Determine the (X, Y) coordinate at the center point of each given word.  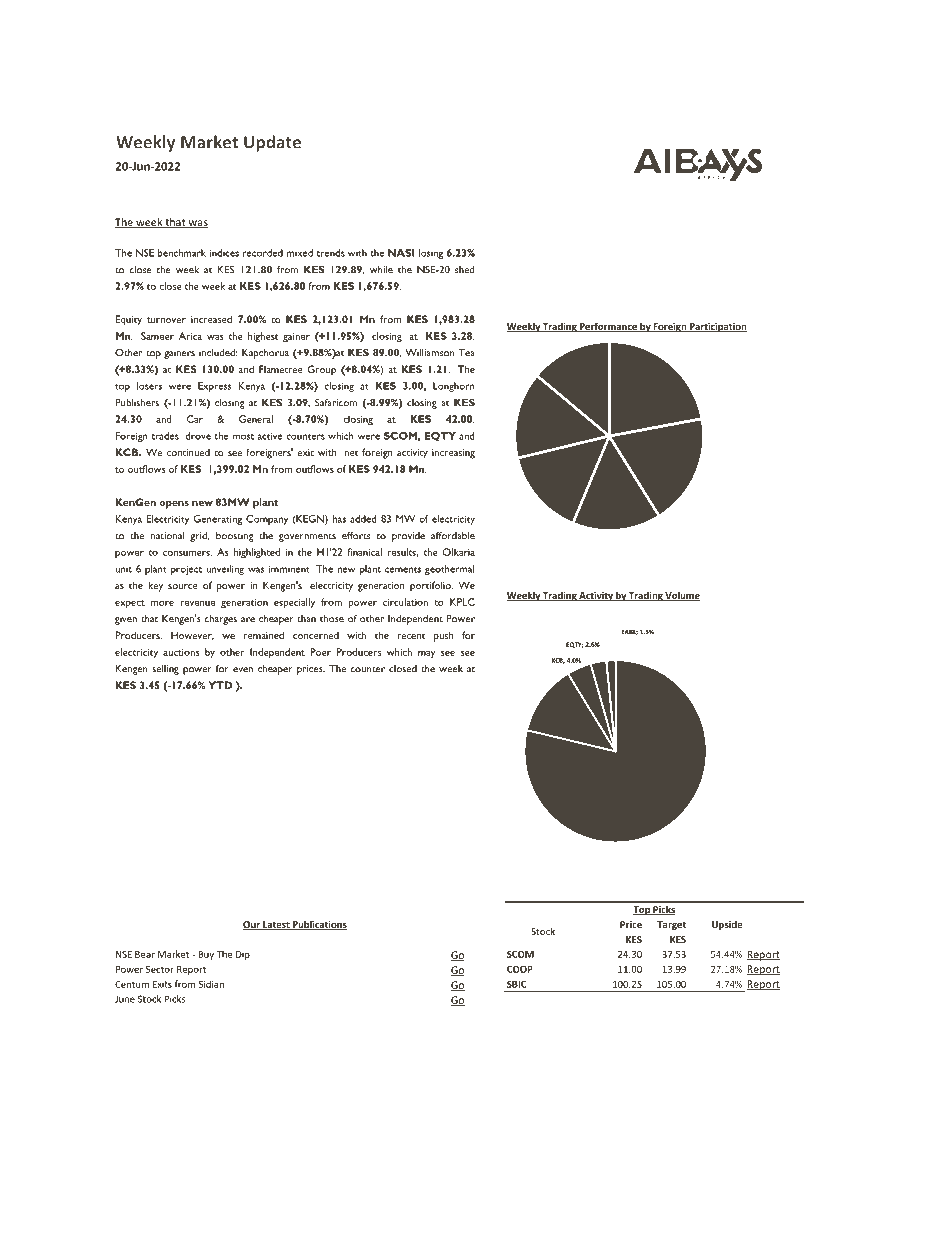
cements (403, 570)
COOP (520, 969)
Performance (608, 327)
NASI (401, 253)
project (186, 570)
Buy (206, 955)
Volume (682, 596)
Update (272, 143)
